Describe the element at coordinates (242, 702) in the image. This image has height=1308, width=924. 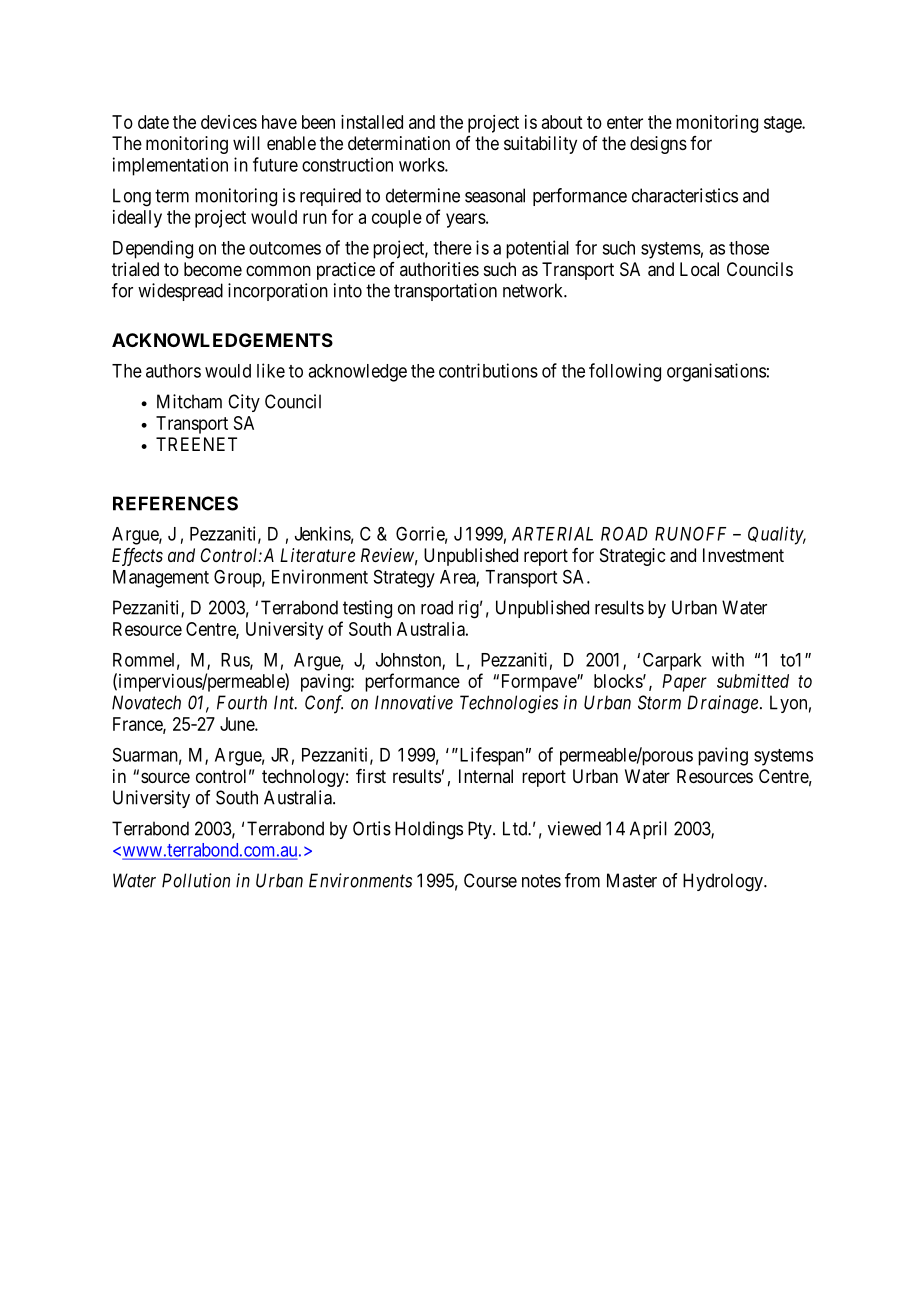
I see `Fourth` at that location.
